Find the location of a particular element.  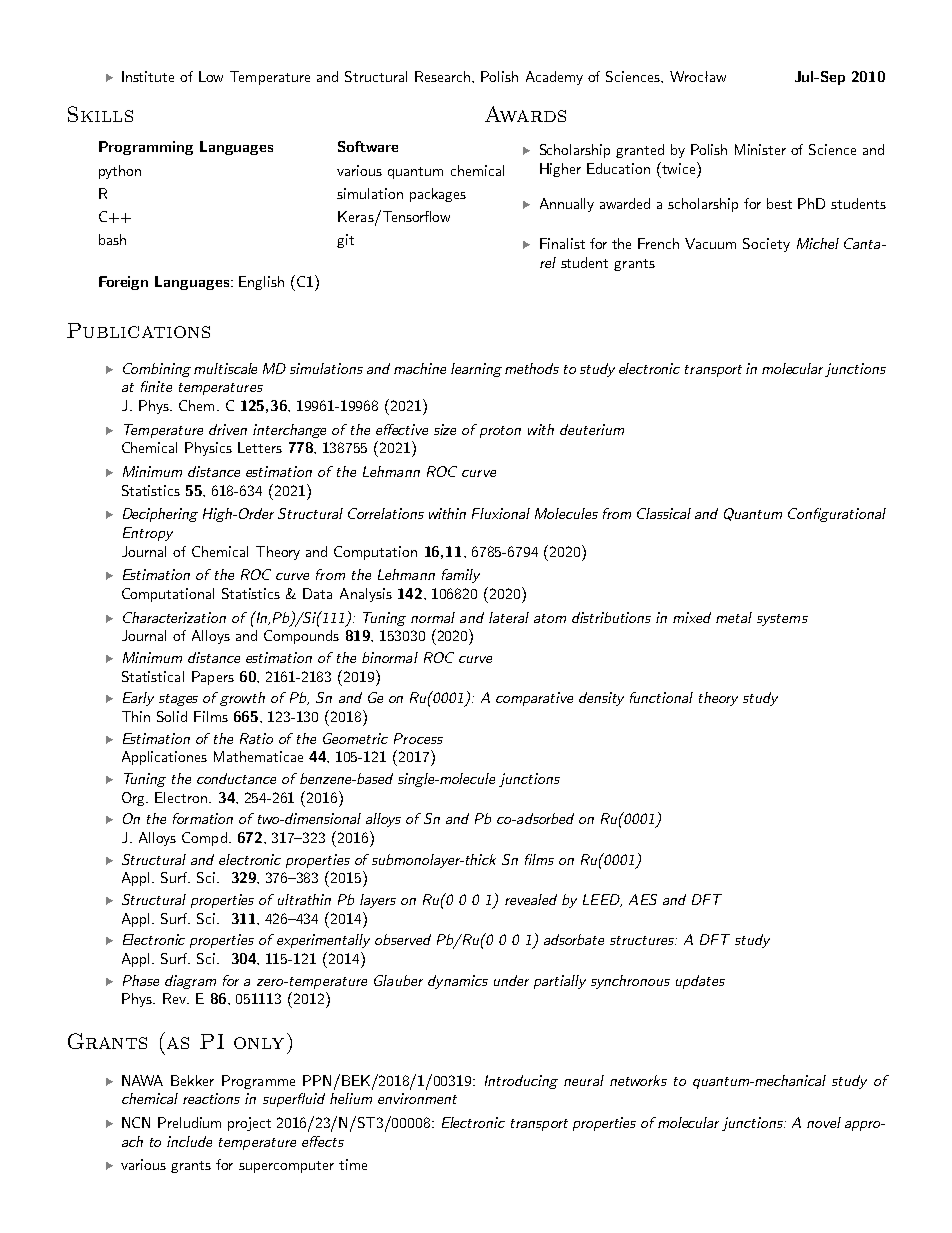

Classical is located at coordinates (664, 513).
